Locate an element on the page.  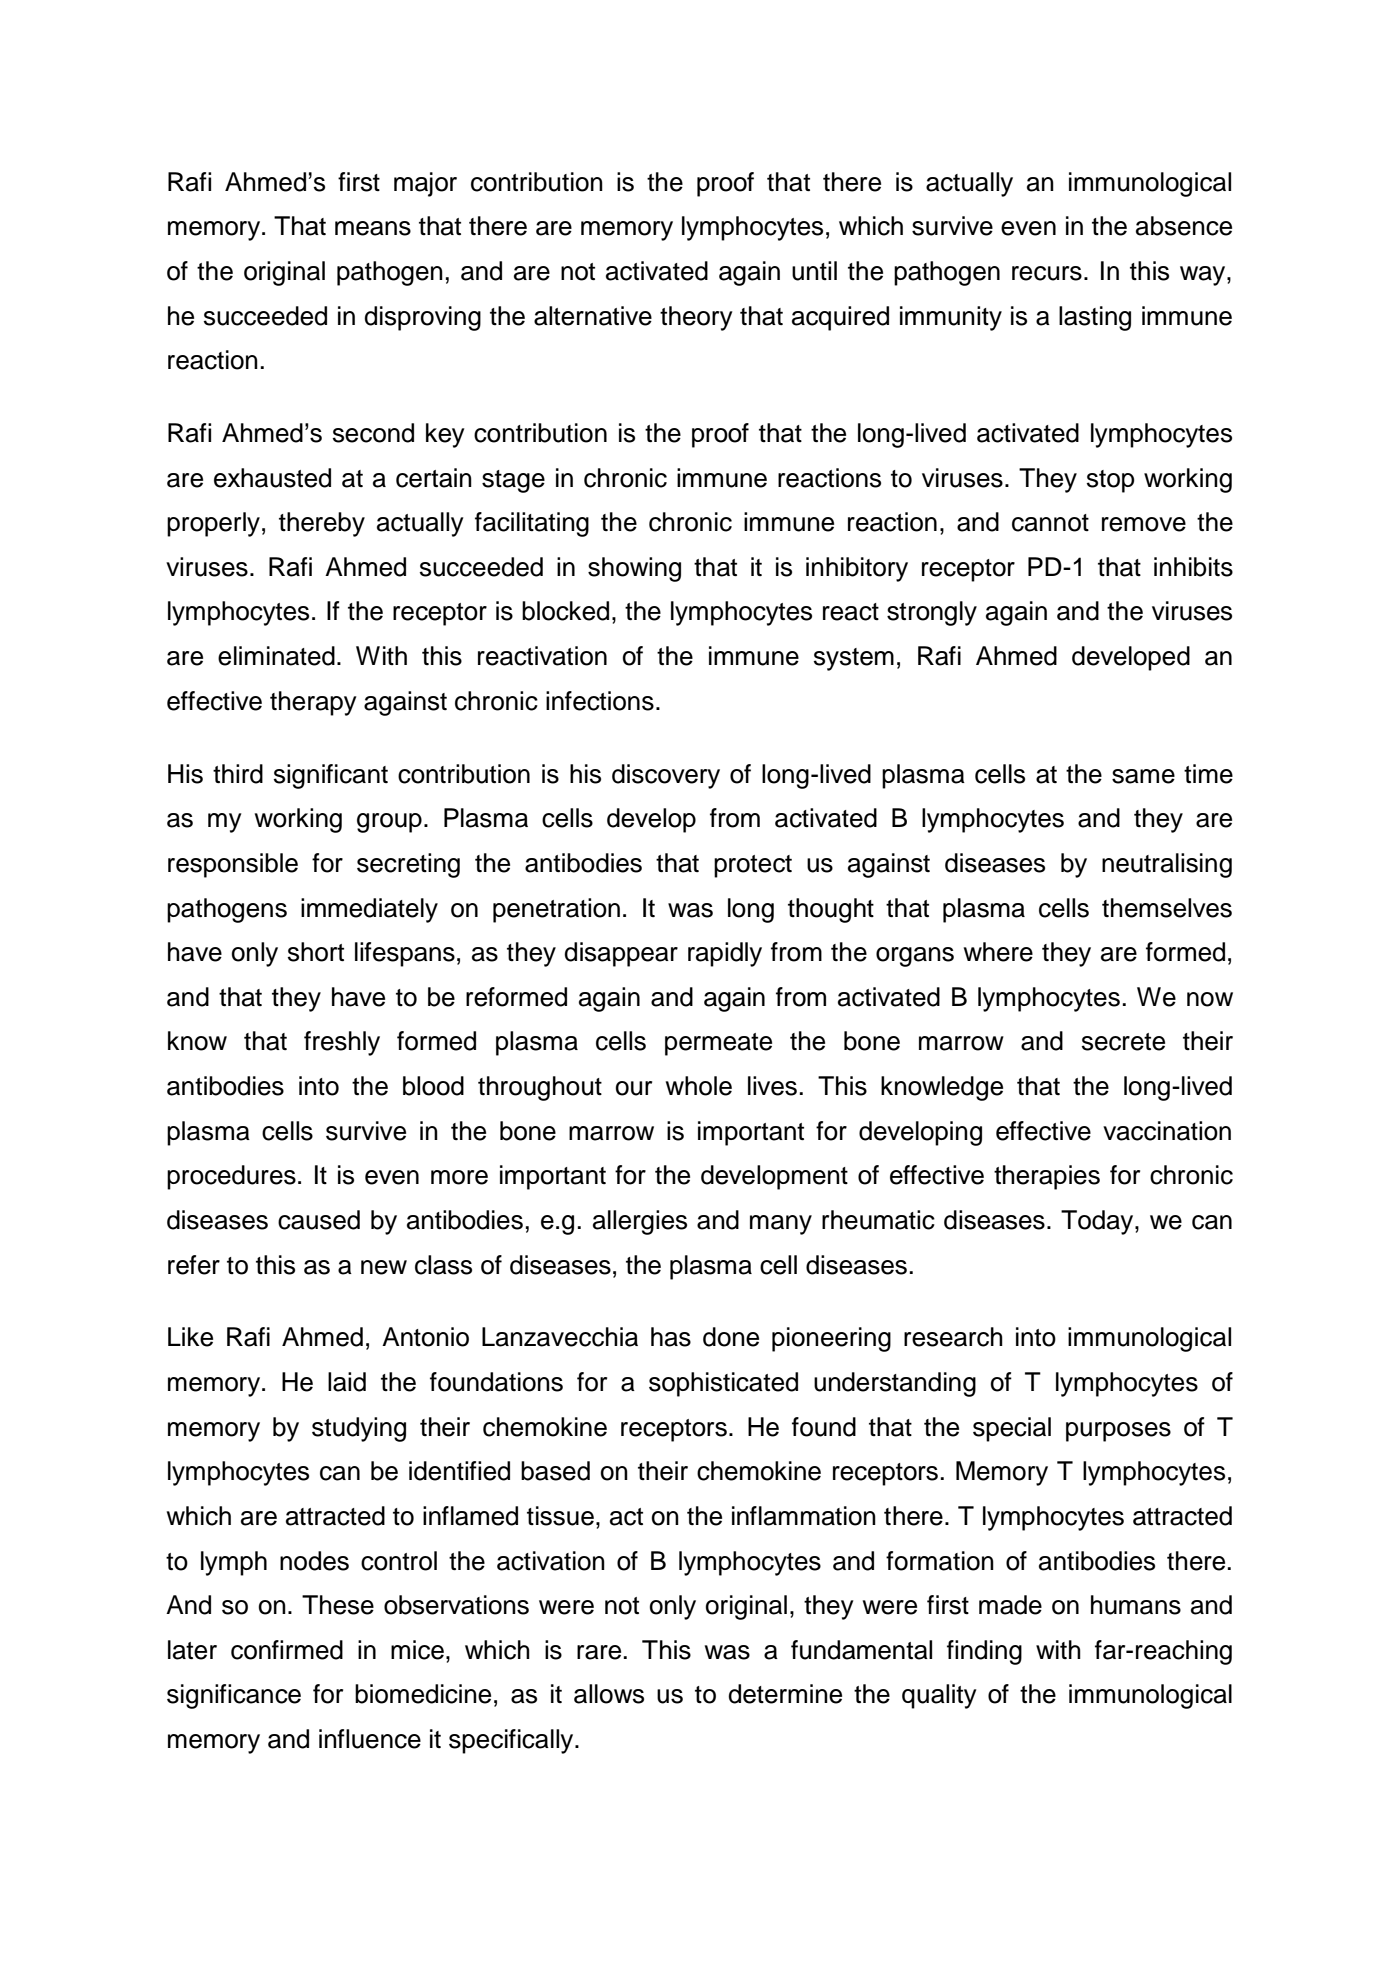
rapidly is located at coordinates (725, 954).
